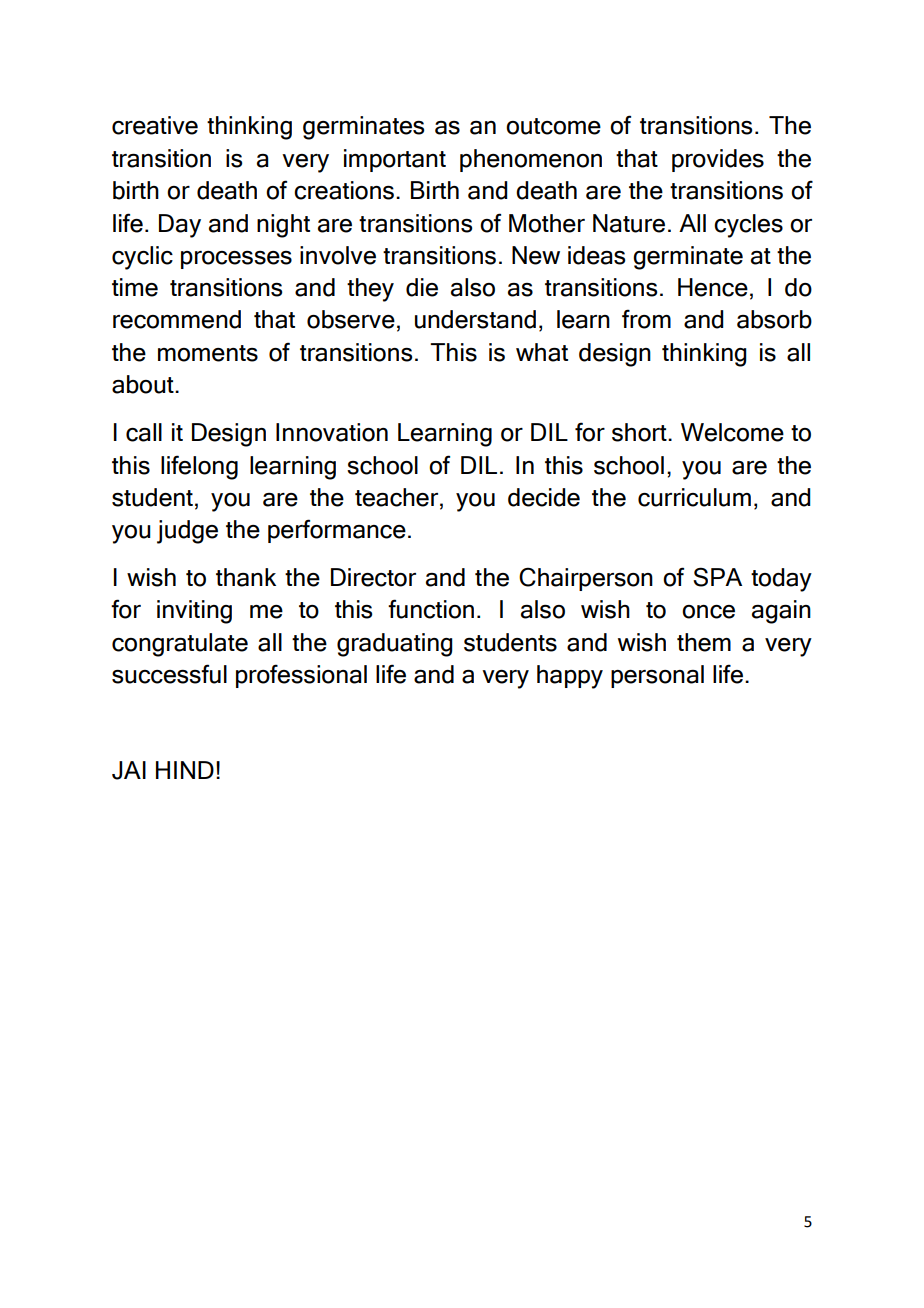 The height and width of the document is (1308, 924). Describe the element at coordinates (422, 287) in the document. I see `die` at that location.
